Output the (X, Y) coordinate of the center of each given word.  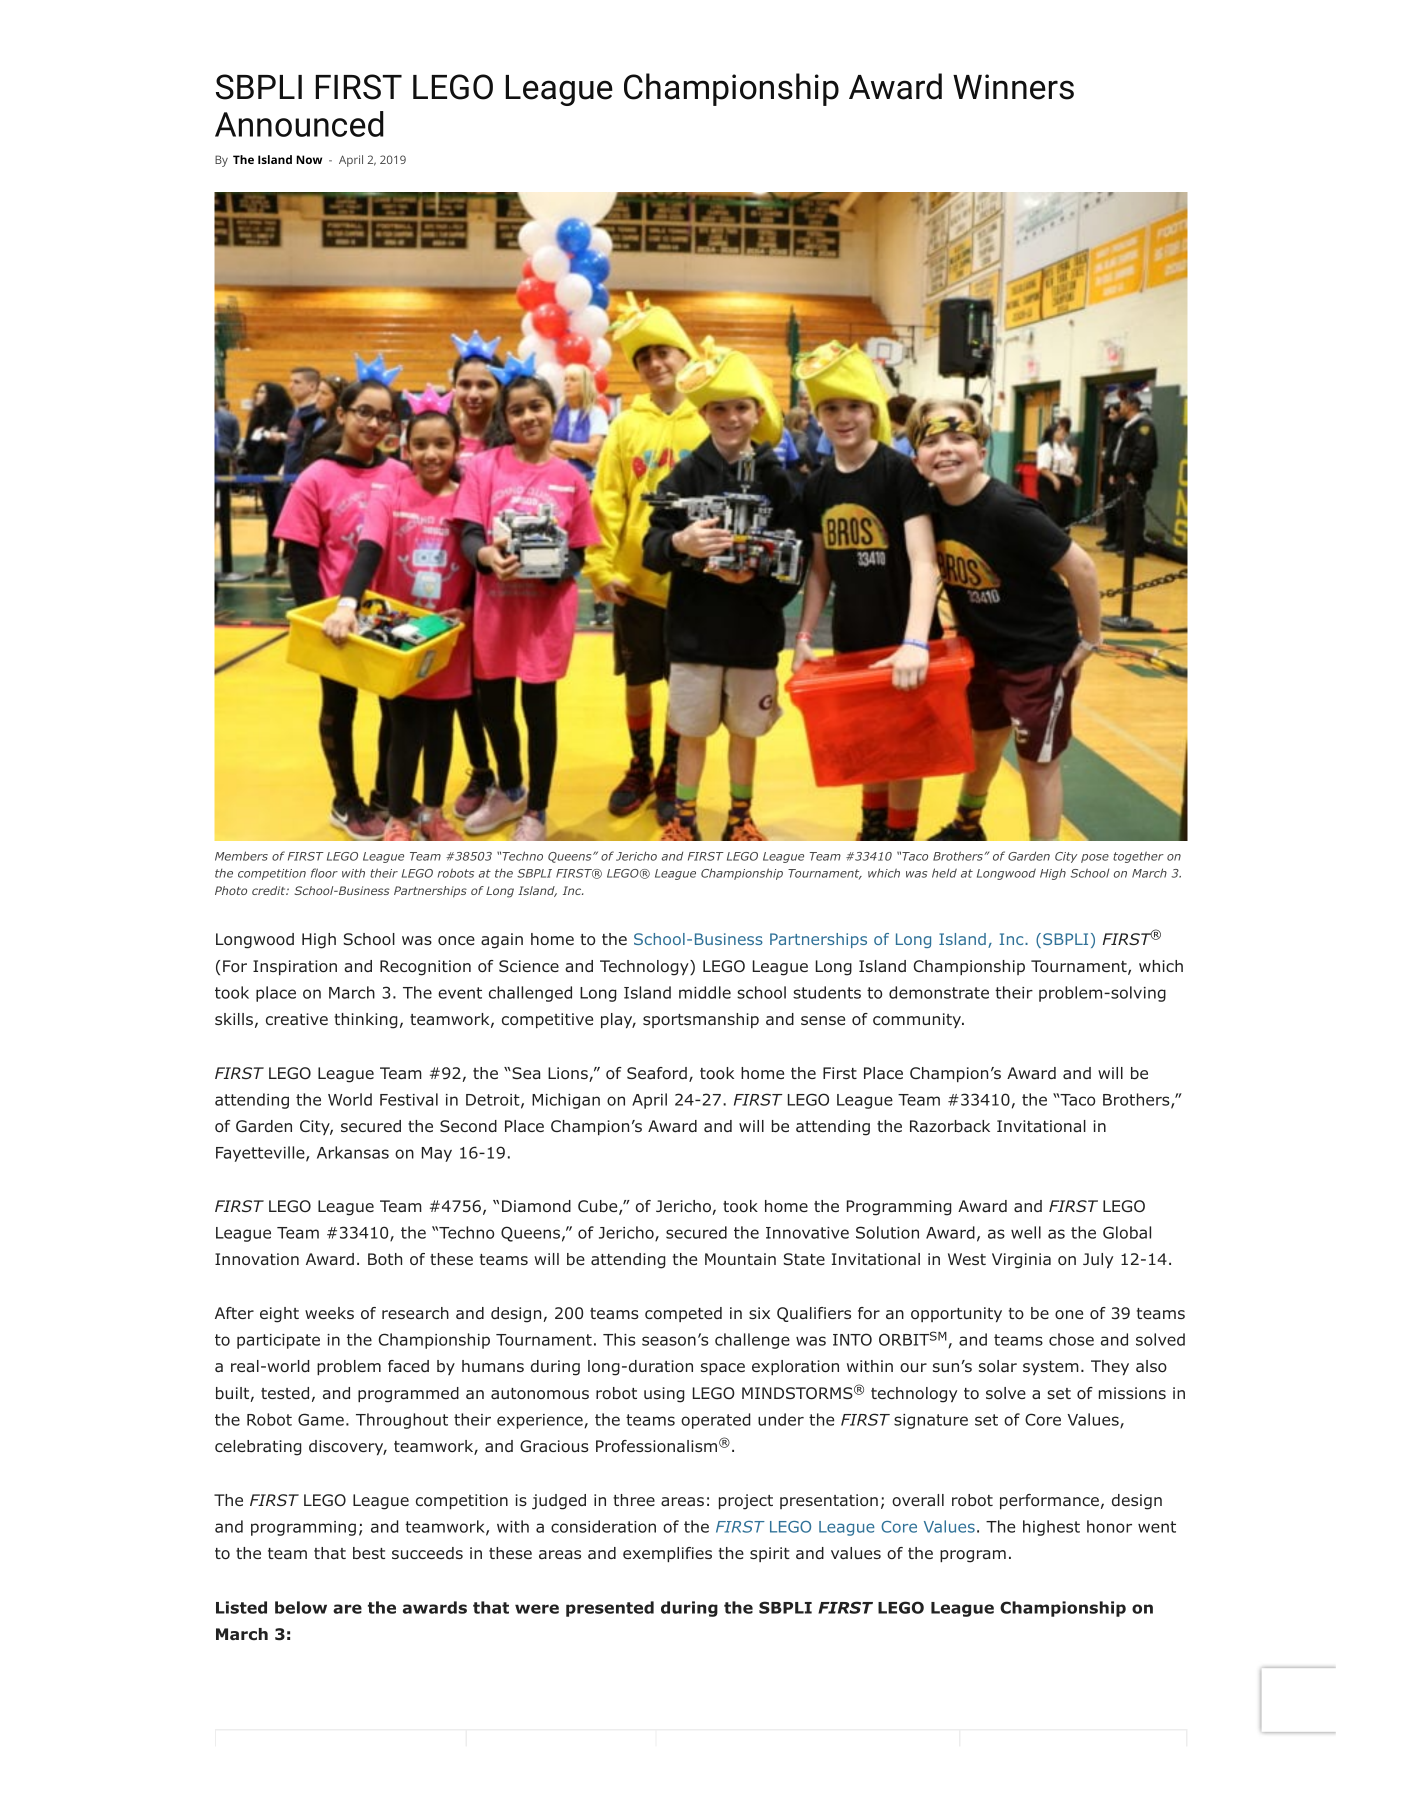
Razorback (950, 1126)
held (944, 873)
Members (241, 856)
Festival (409, 1099)
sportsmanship (701, 1020)
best (369, 1553)
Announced (299, 124)
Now (309, 159)
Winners (1013, 87)
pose (1095, 858)
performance (1049, 1501)
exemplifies (667, 1554)
